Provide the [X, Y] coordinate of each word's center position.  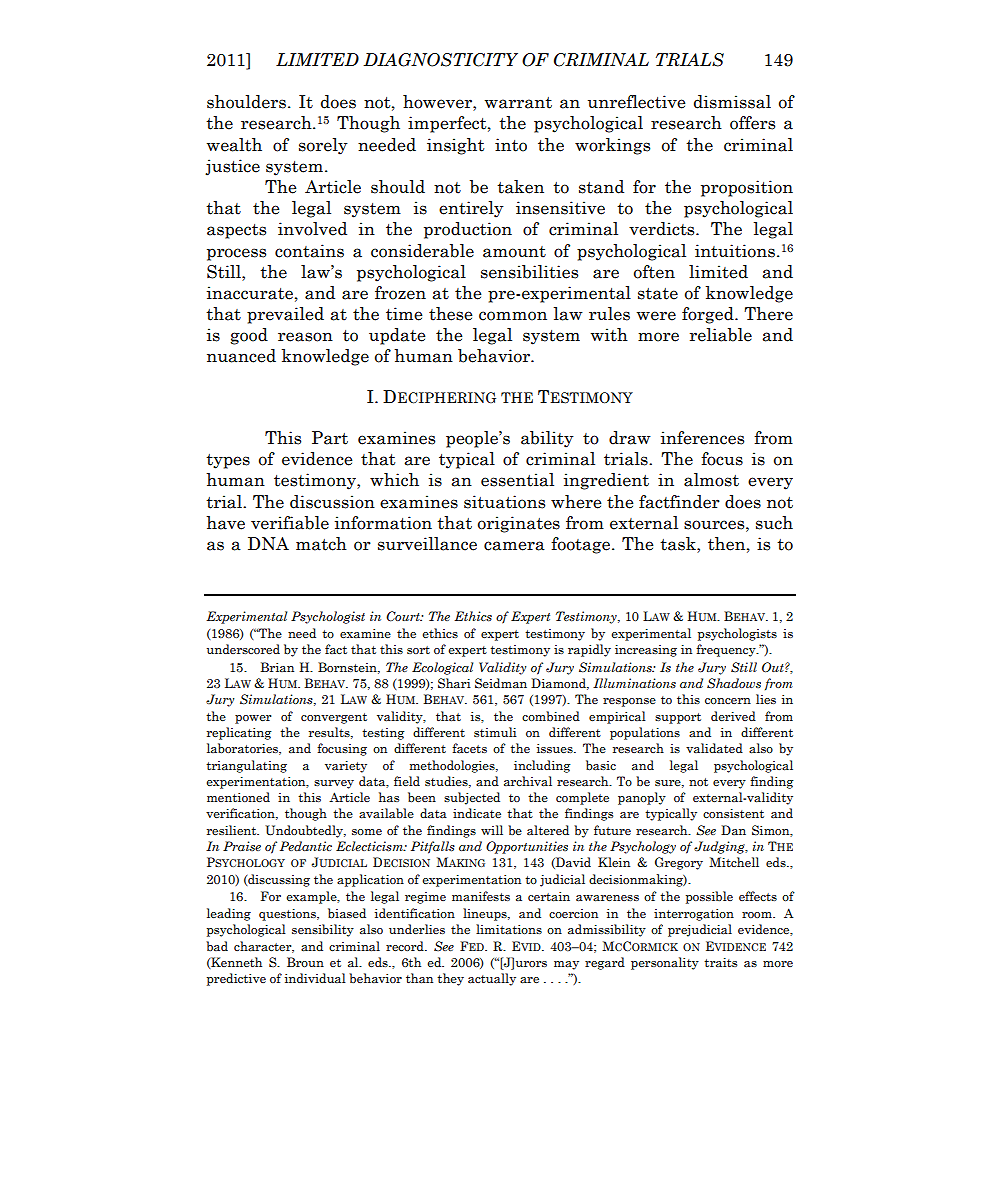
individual [315, 978]
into [511, 145]
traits [720, 962]
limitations [509, 929]
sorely [323, 146]
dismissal [732, 102]
